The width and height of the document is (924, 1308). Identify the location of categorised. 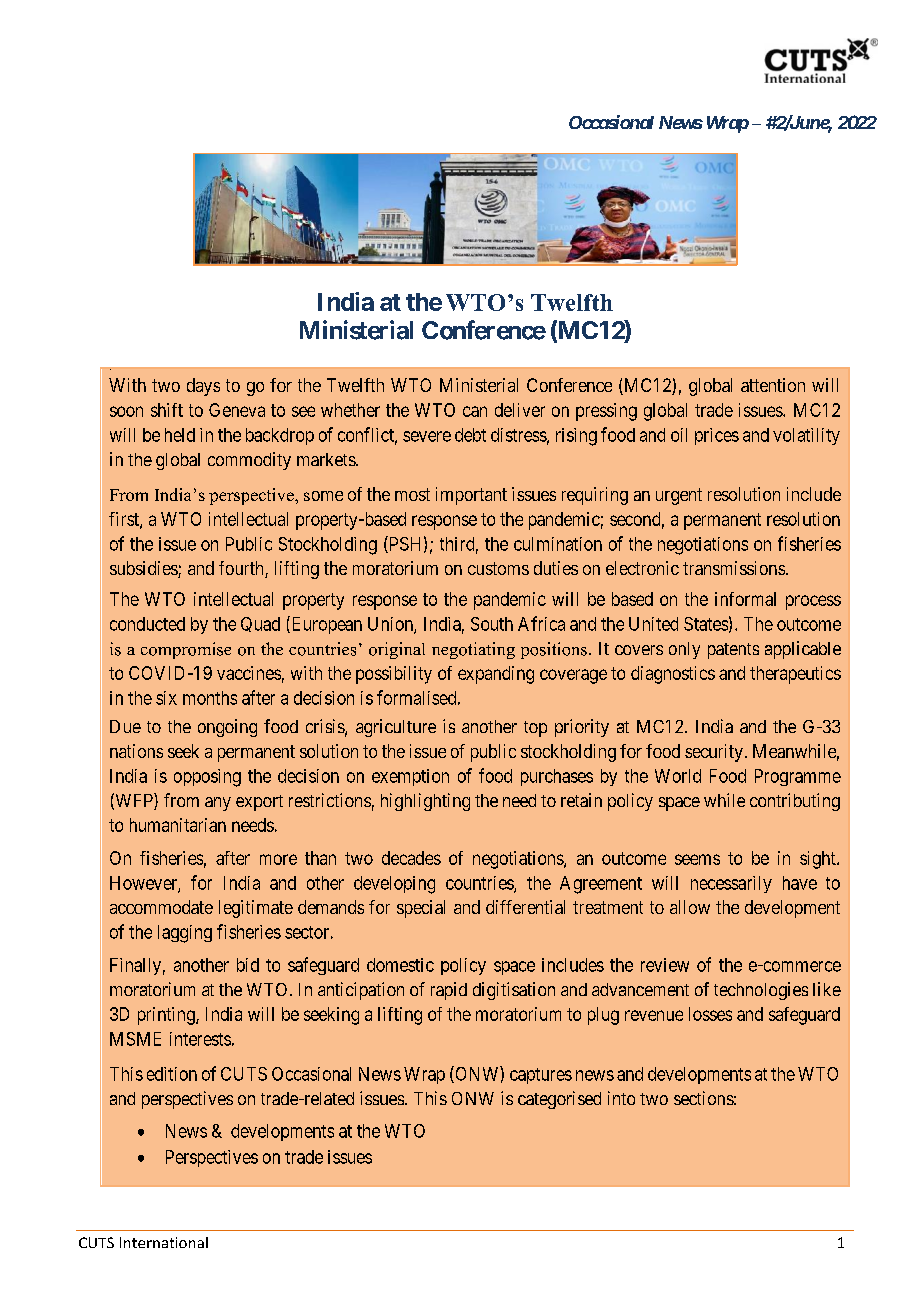
(559, 1100).
